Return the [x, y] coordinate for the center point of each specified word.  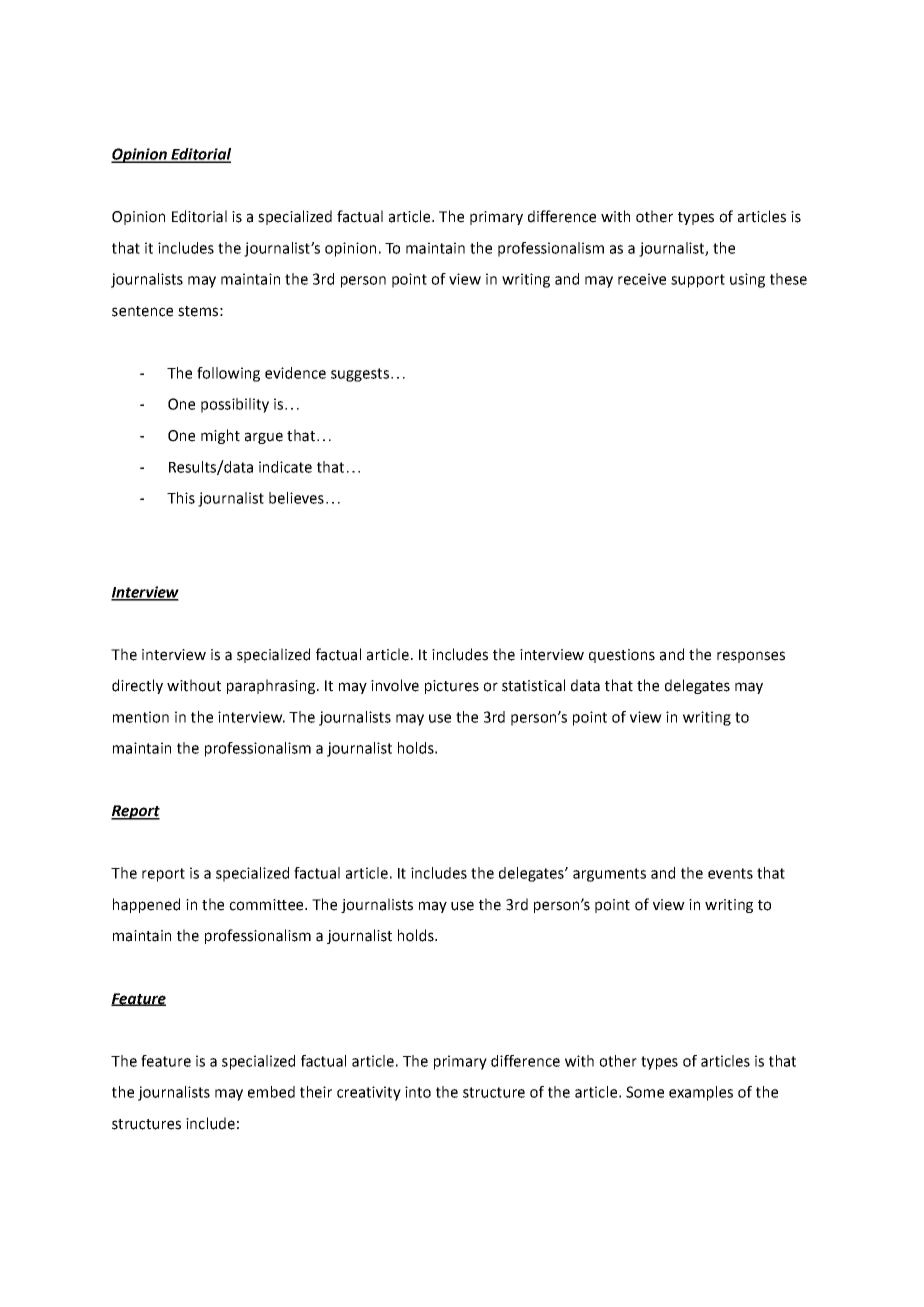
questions [622, 656]
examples [701, 1093]
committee [267, 905]
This [181, 498]
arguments [609, 875]
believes [296, 498]
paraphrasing [271, 686]
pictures [452, 687]
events [730, 873]
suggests [360, 375]
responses [751, 657]
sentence [142, 311]
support [698, 281]
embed [271, 1092]
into [418, 1092]
